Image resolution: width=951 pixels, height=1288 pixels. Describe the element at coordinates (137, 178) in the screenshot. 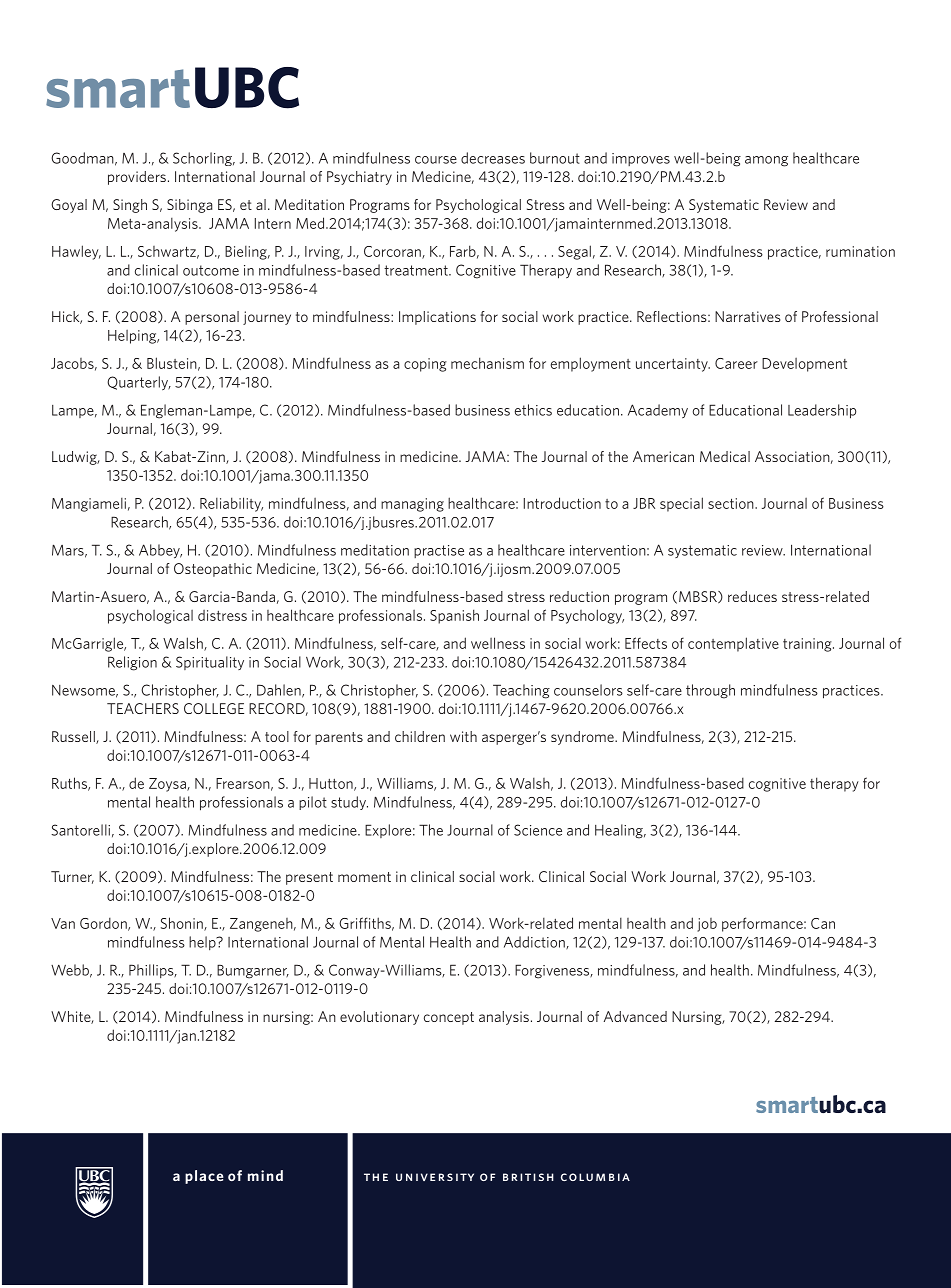

I see `providers` at that location.
